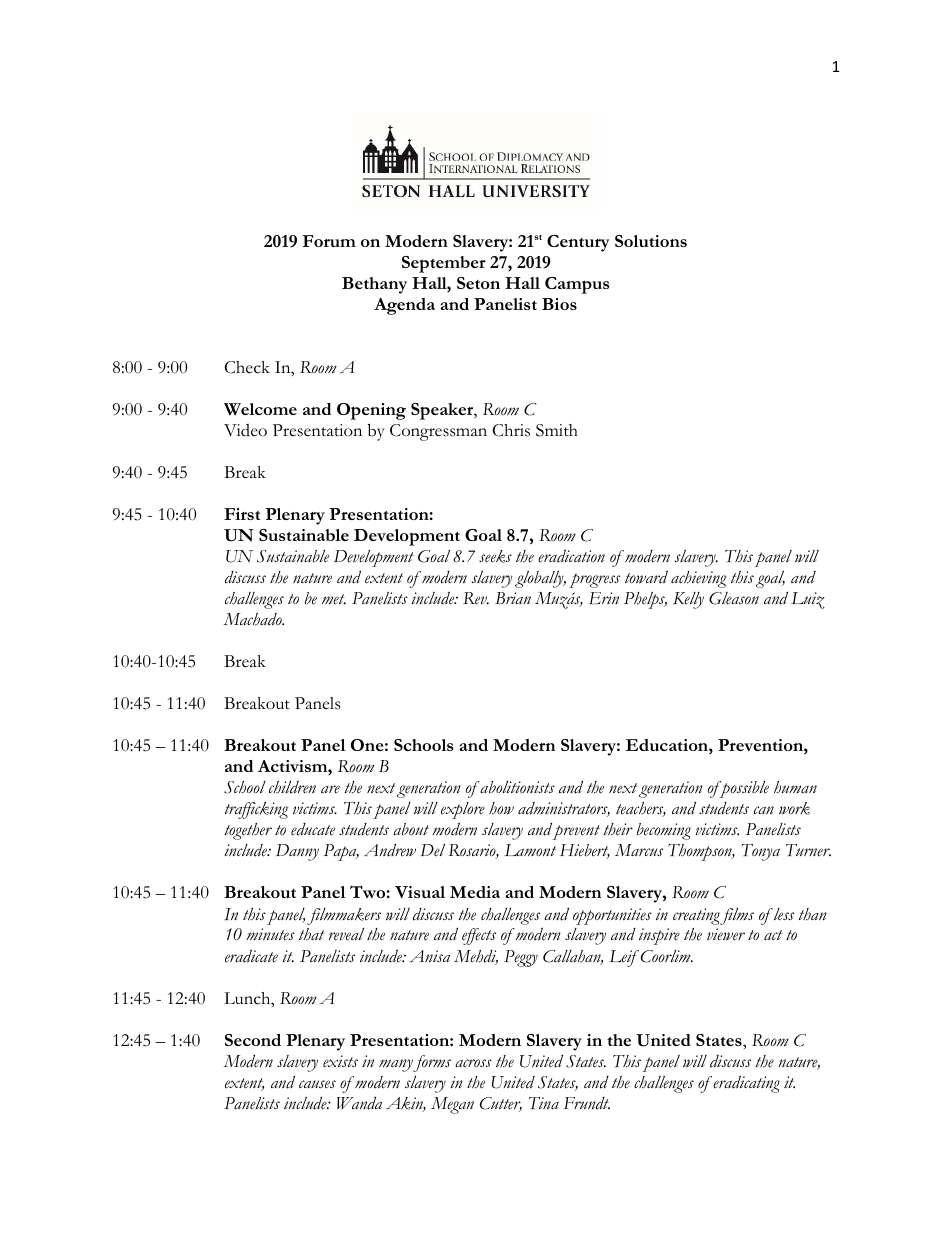  I want to click on Chris, so click(511, 430).
